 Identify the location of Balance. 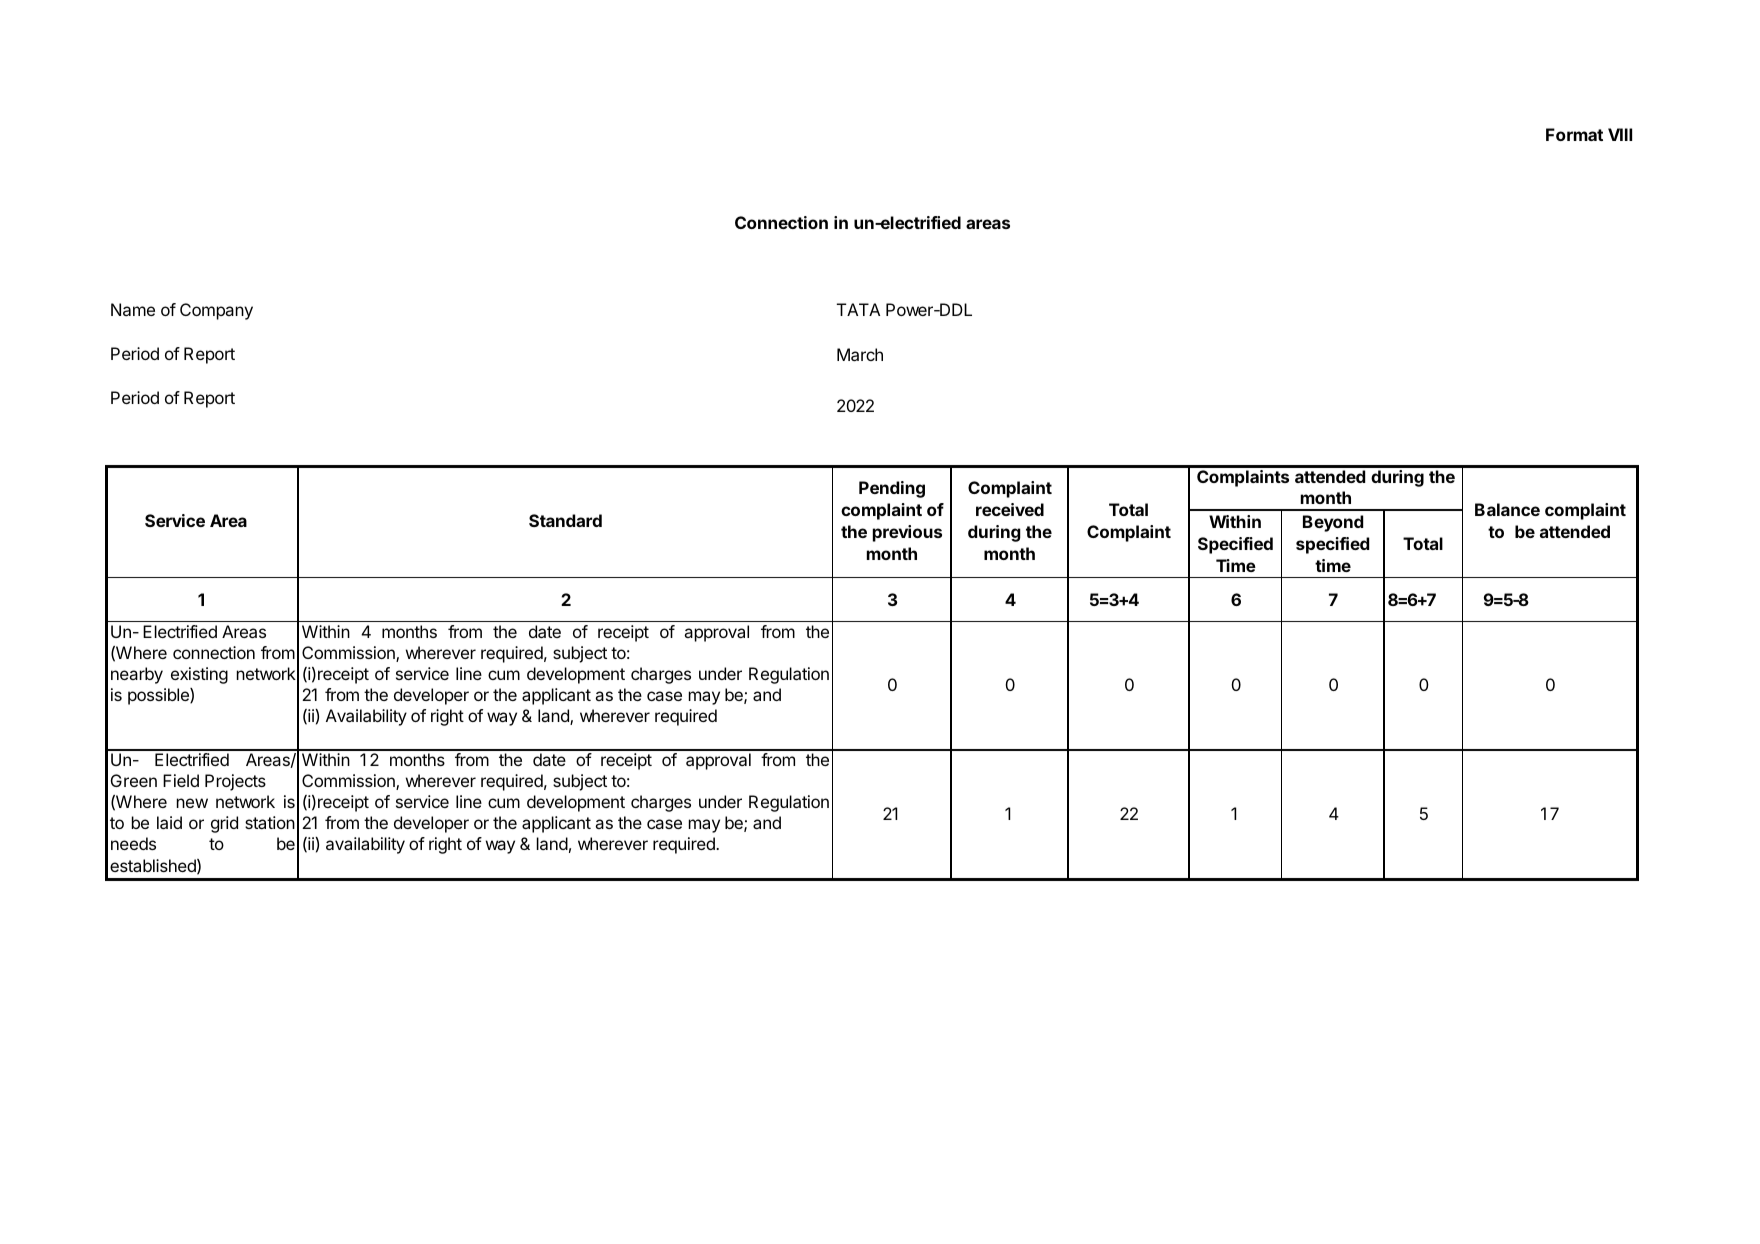
(1507, 509).
